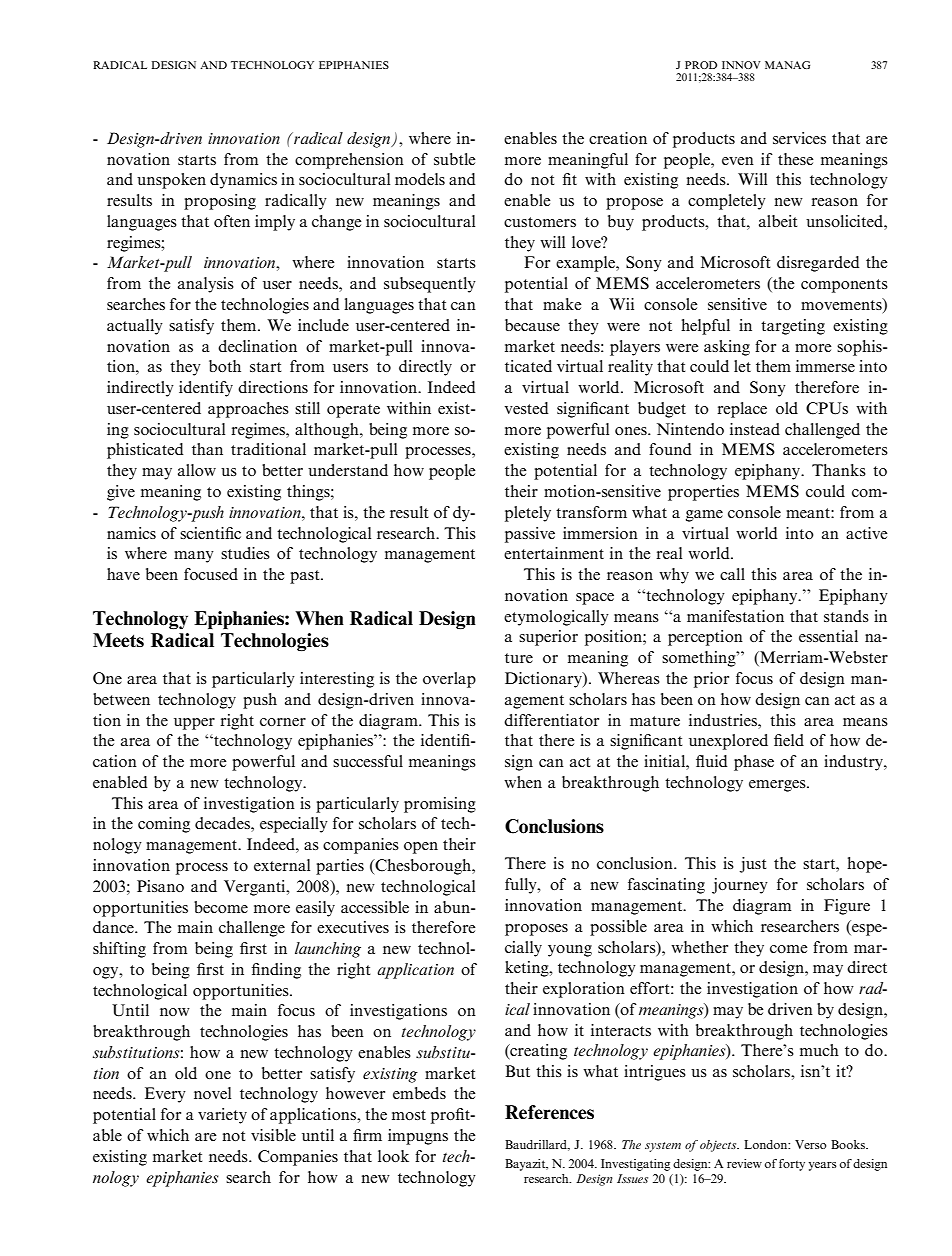 The image size is (952, 1256). I want to click on upper, so click(194, 724).
